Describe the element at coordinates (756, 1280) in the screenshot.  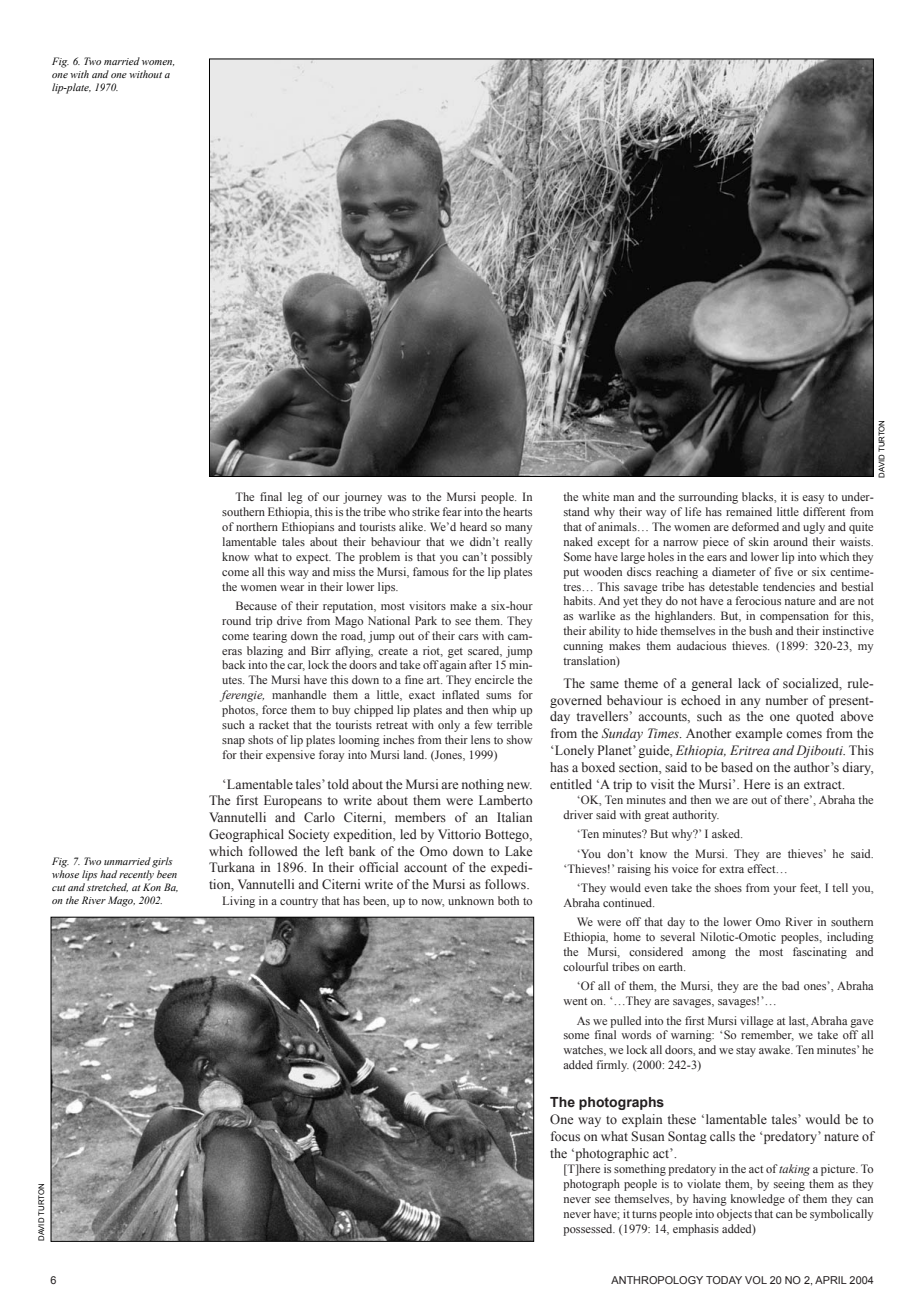
I see `VOL` at that location.
